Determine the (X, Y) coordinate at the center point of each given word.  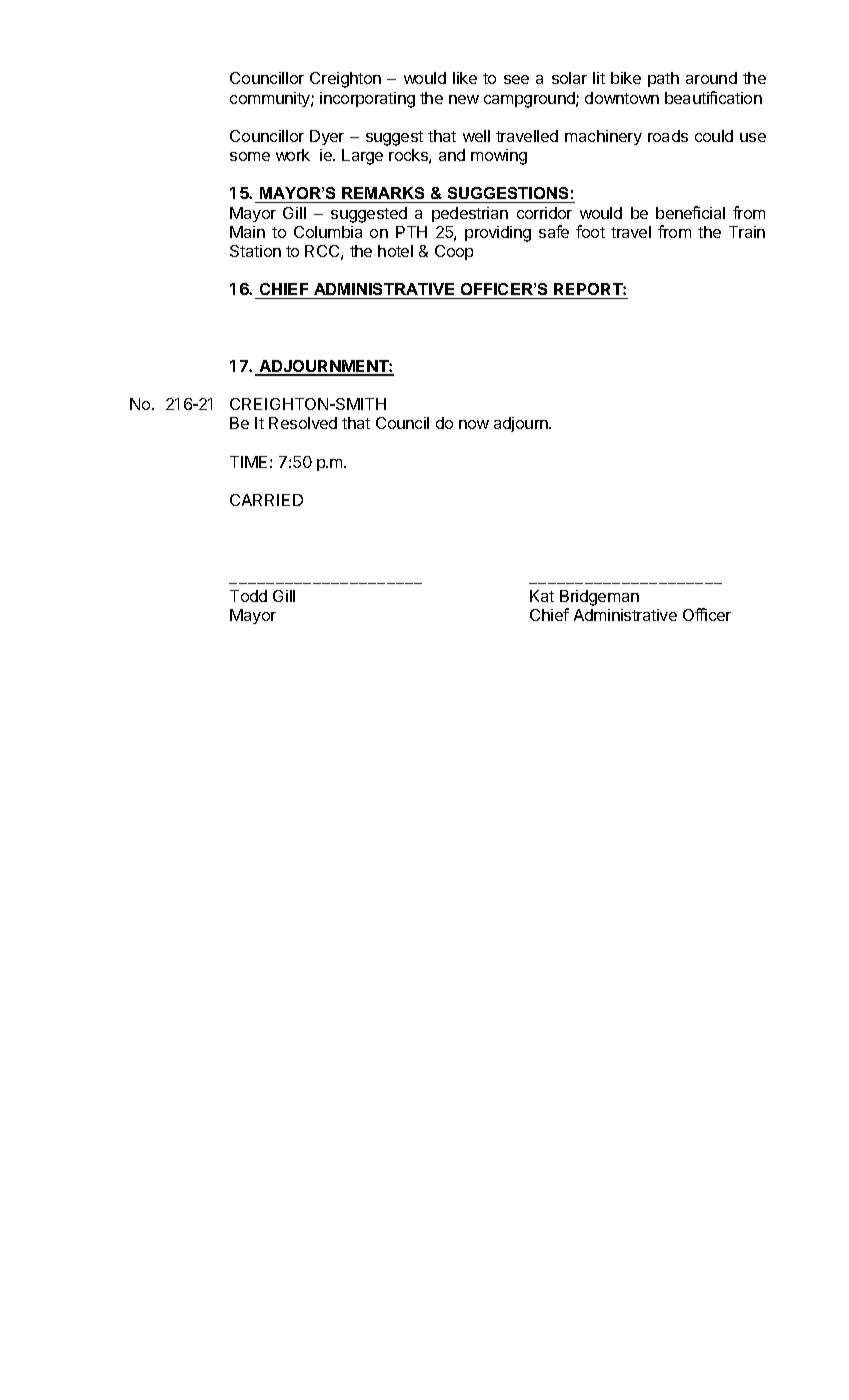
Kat (542, 596)
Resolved (303, 423)
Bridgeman (599, 599)
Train (747, 232)
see (516, 79)
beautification (713, 97)
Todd (248, 596)
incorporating (367, 100)
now (474, 424)
